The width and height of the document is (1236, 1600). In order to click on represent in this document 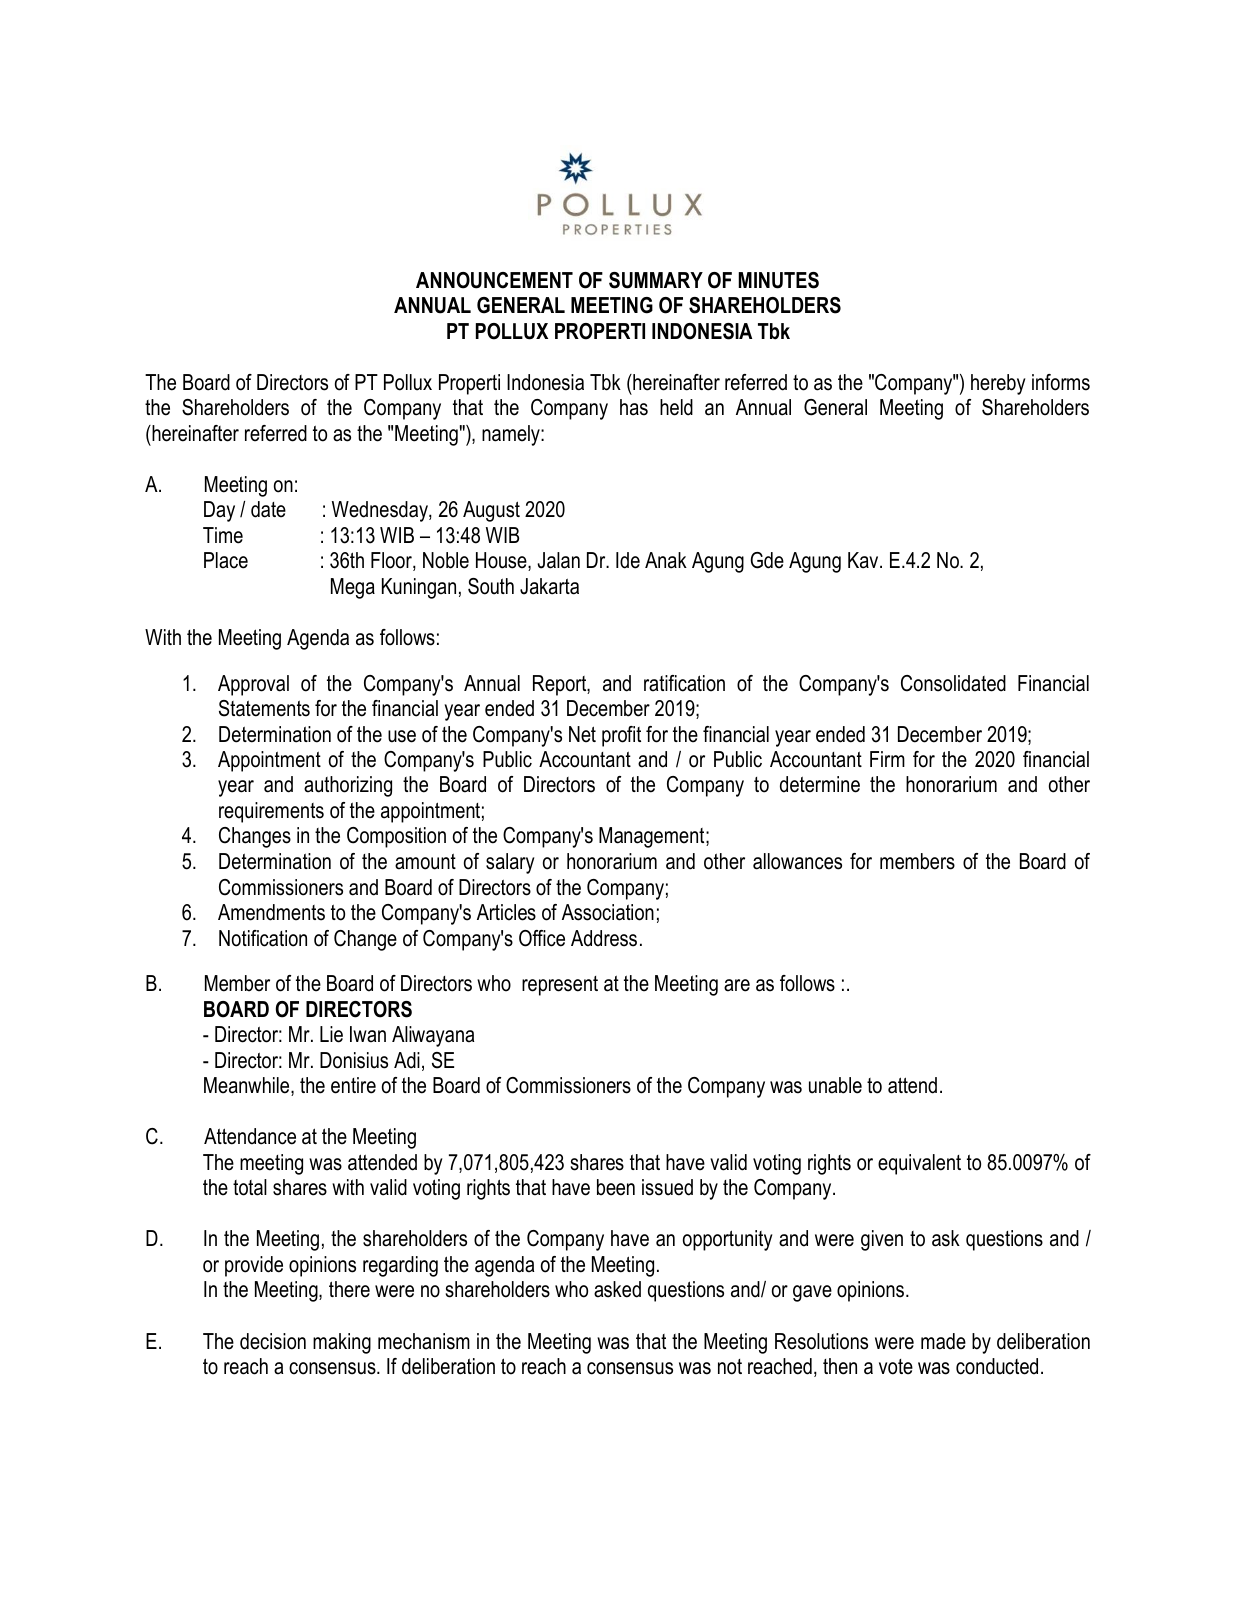, I will do `click(560, 986)`.
